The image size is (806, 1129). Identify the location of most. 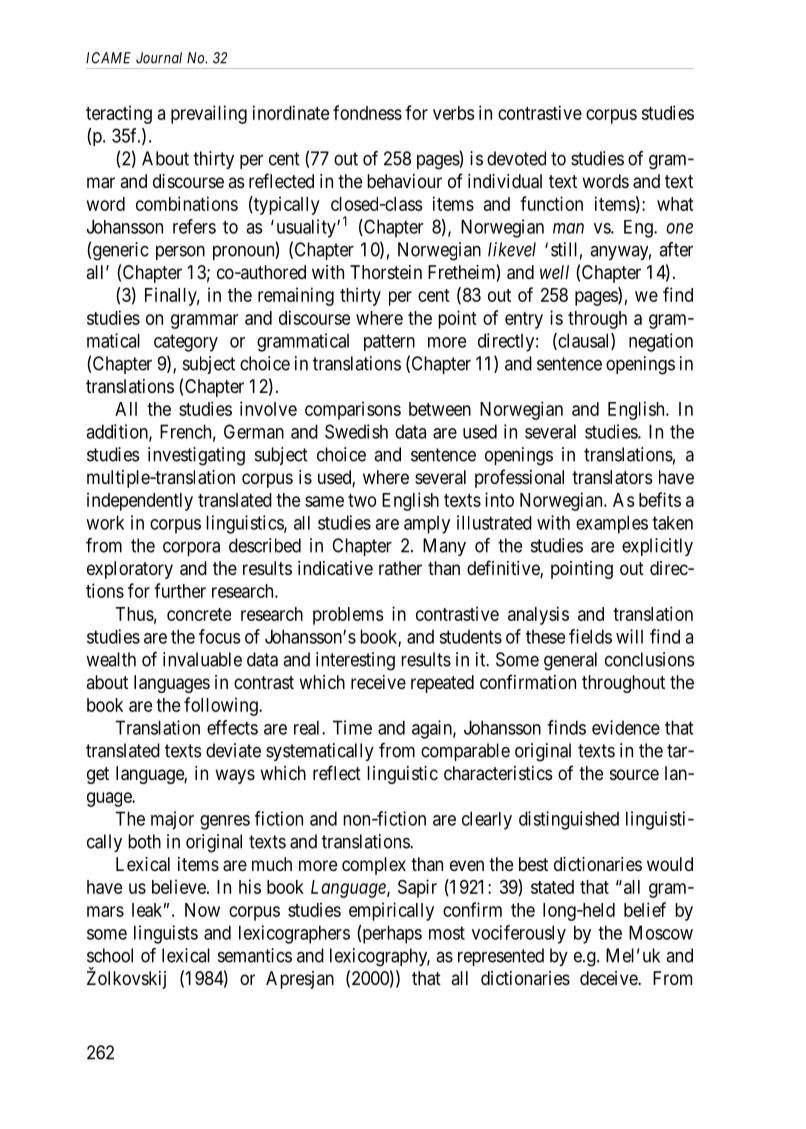
(447, 933).
